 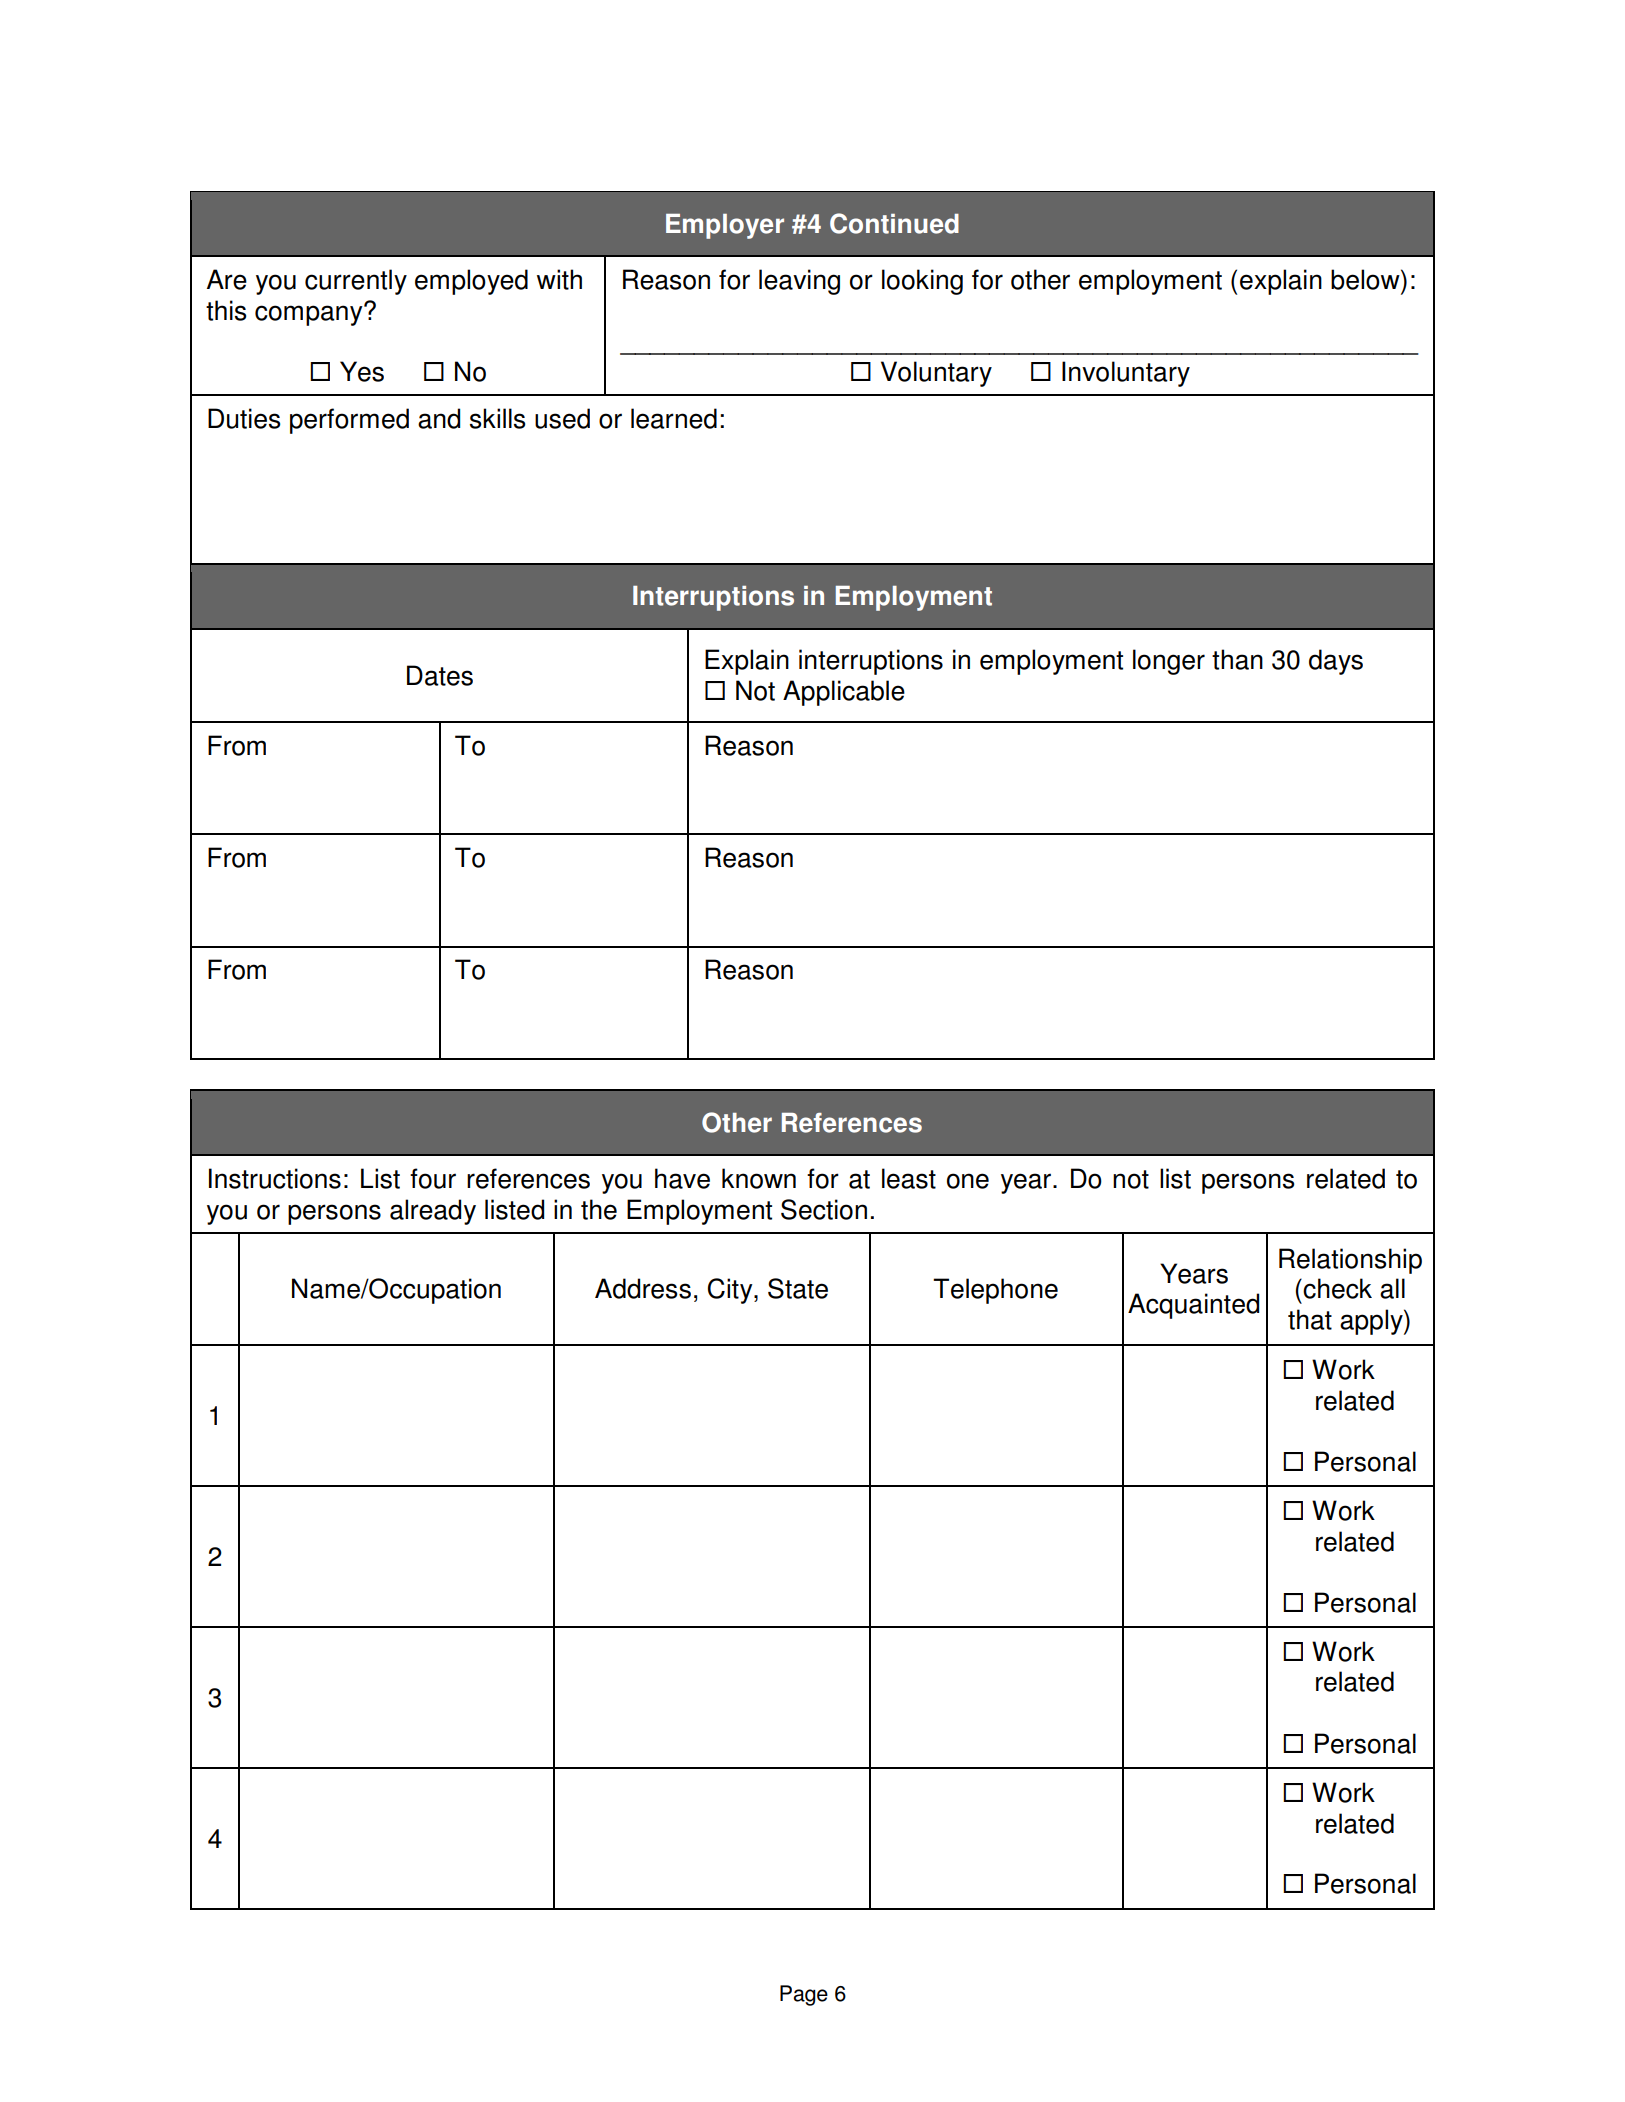 I want to click on known, so click(x=759, y=1178).
